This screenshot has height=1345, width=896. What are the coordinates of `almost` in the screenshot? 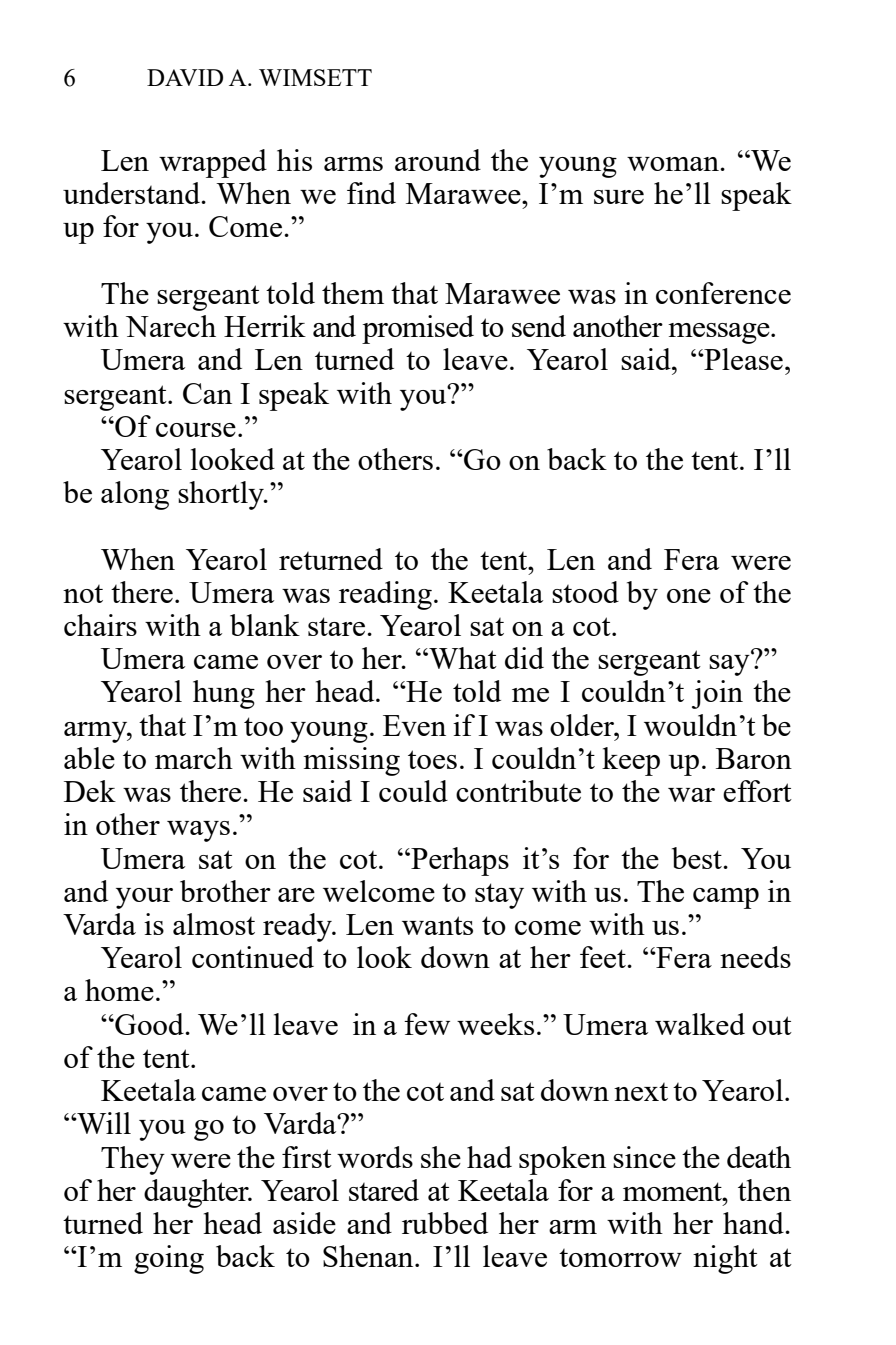 It's located at (214, 924).
